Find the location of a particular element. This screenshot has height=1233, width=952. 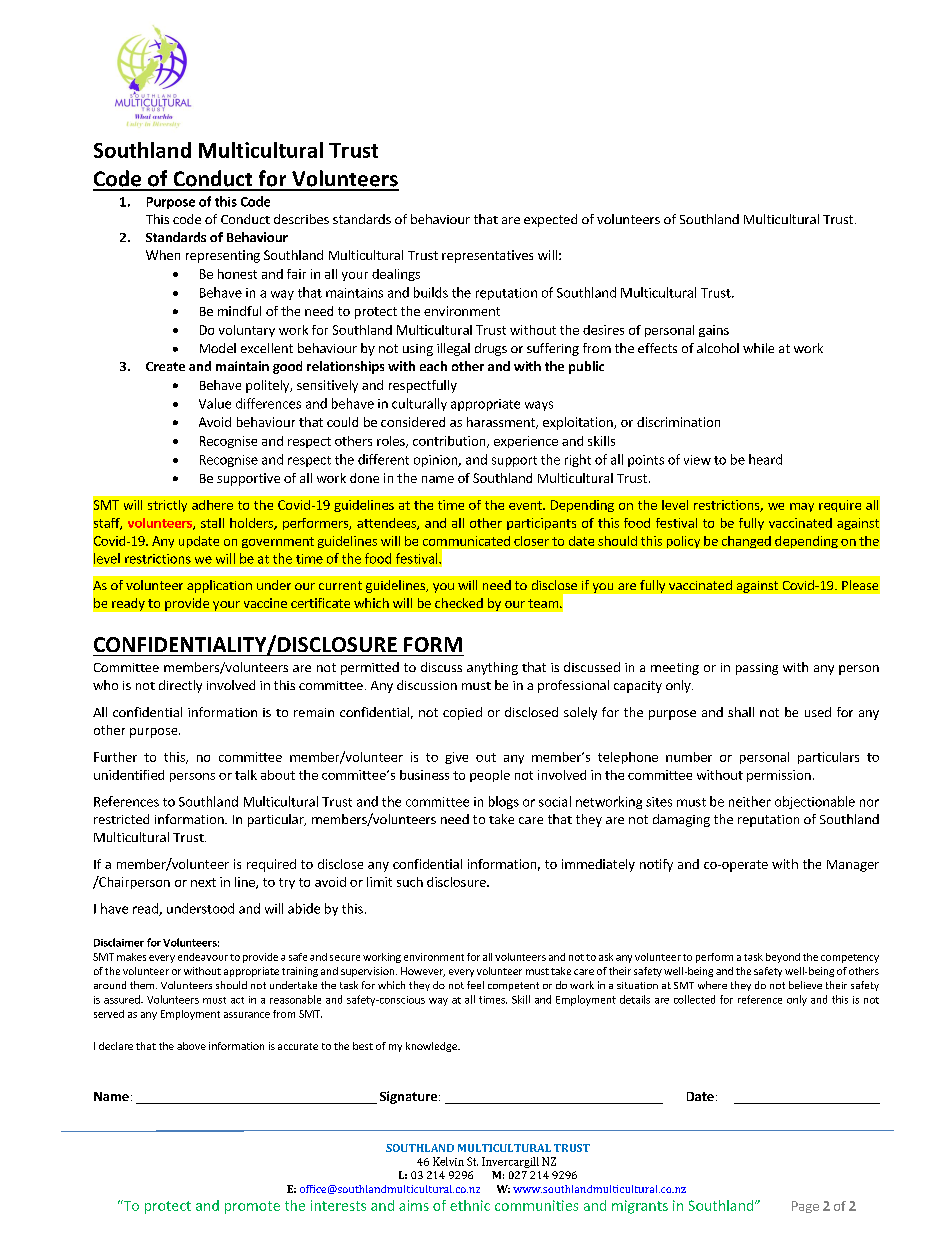

such is located at coordinates (410, 882).
